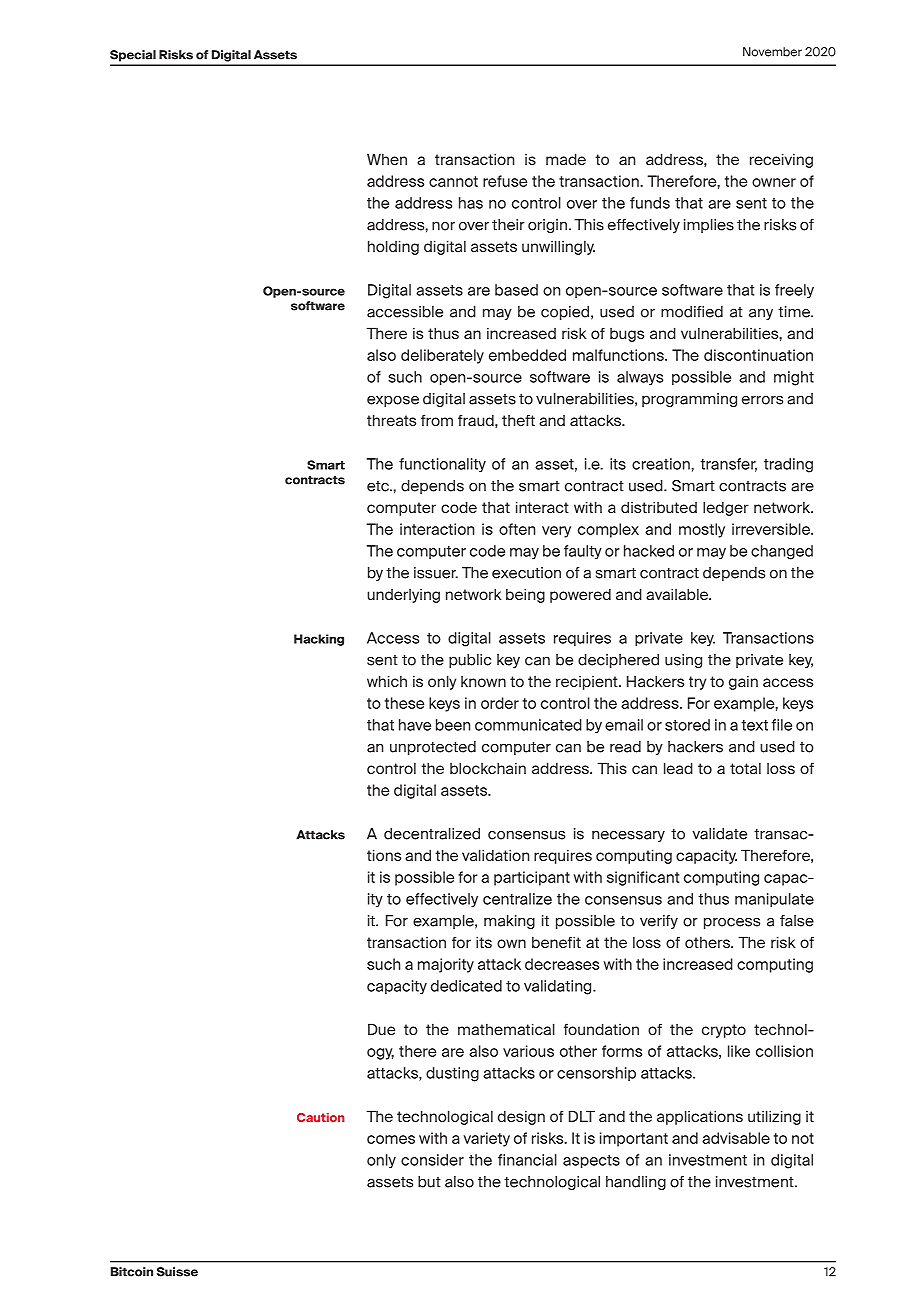 Image resolution: width=924 pixels, height=1308 pixels. I want to click on cannot, so click(453, 181).
